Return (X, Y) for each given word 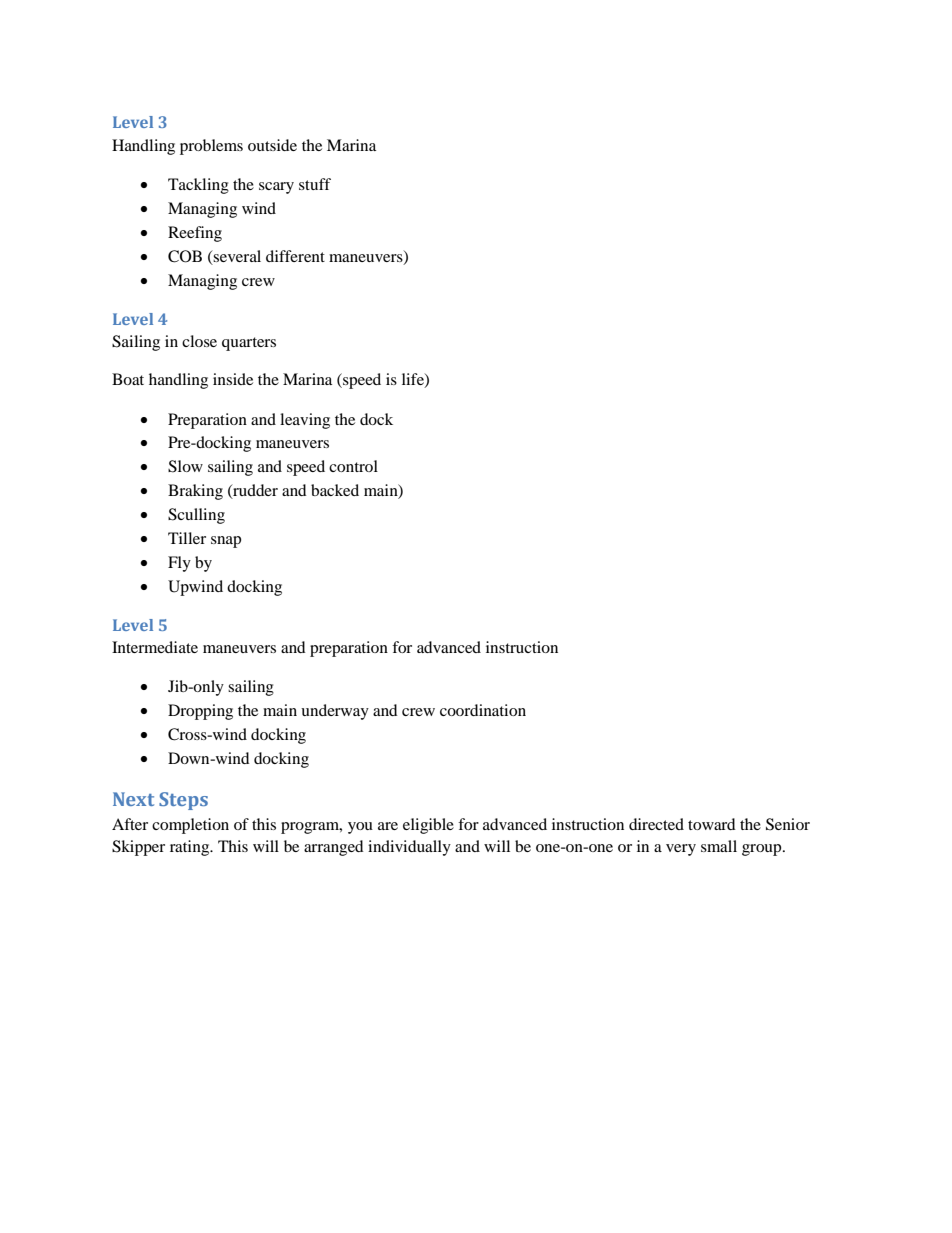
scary (276, 188)
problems (211, 147)
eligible (428, 826)
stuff (315, 184)
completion (190, 826)
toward (712, 824)
